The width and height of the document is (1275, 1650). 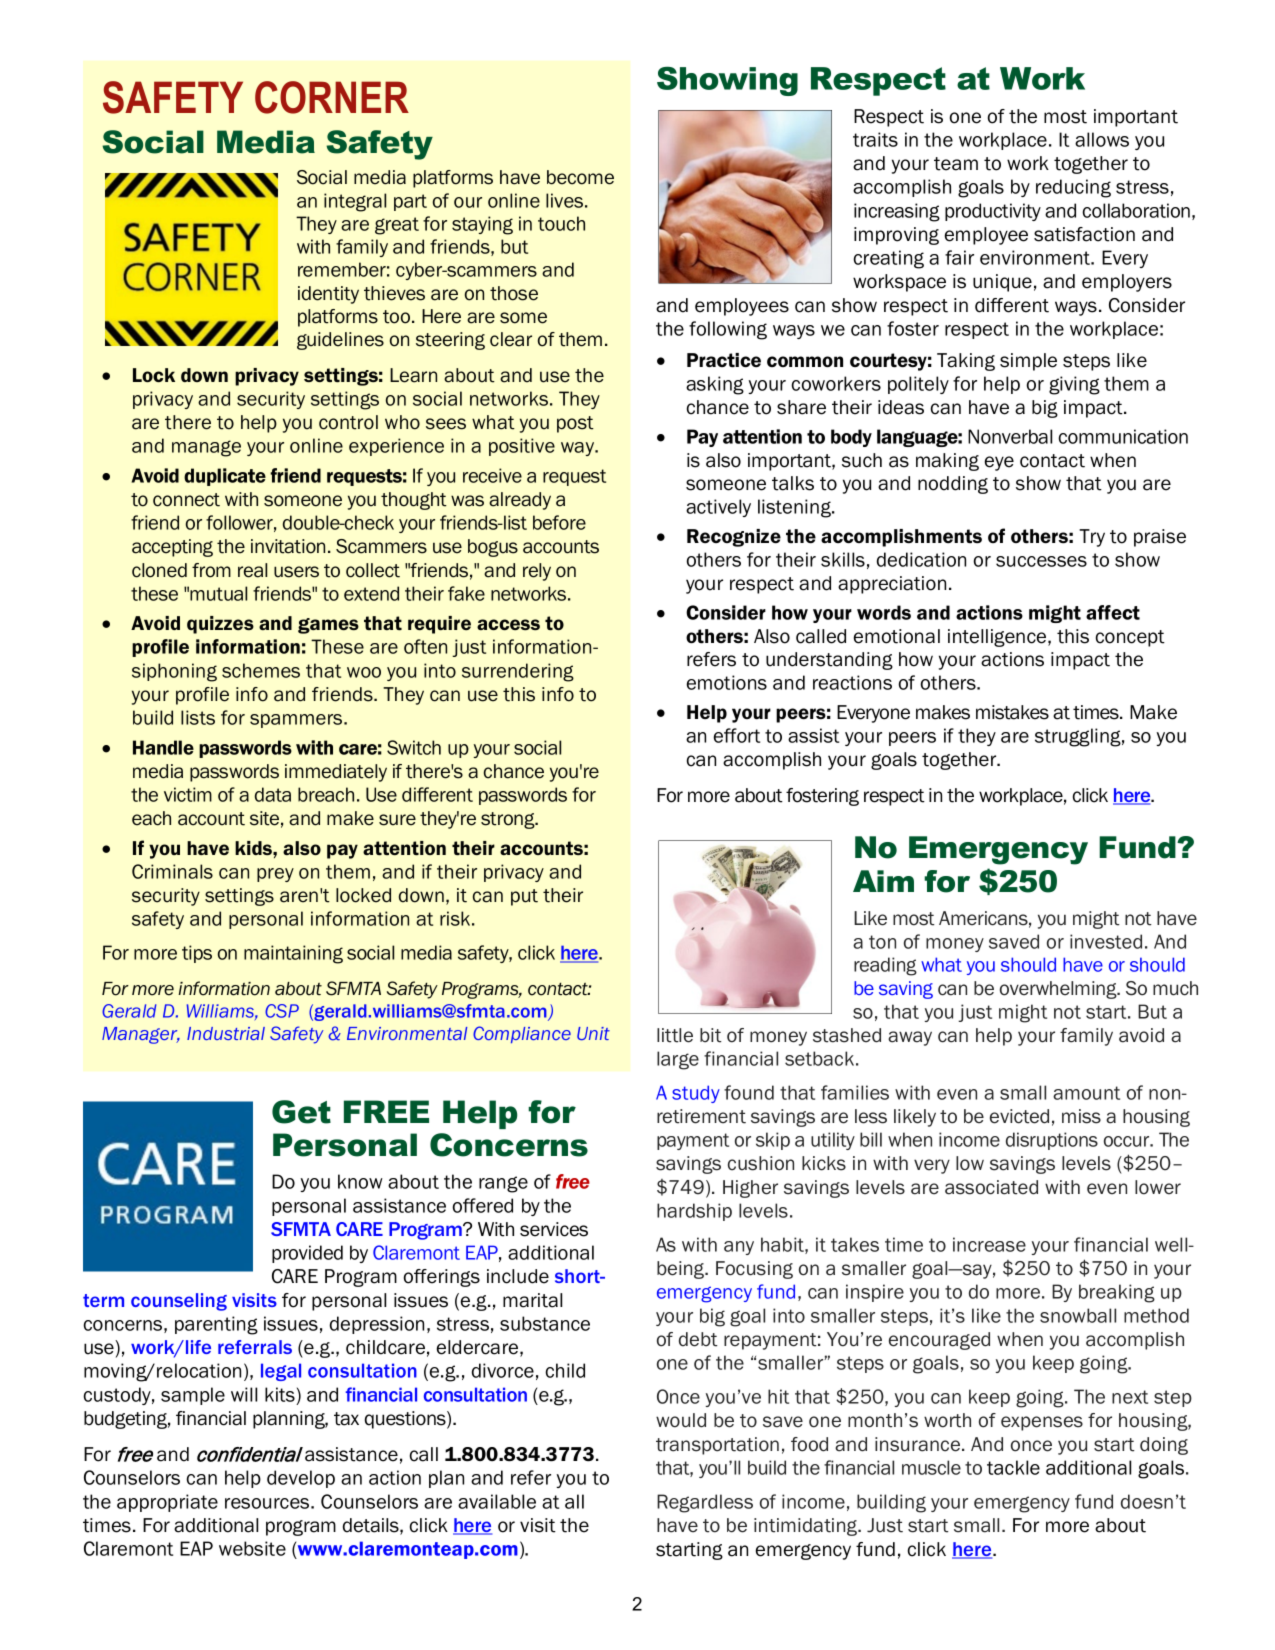 What do you see at coordinates (282, 1011) in the document?
I see `CSP` at bounding box center [282, 1011].
